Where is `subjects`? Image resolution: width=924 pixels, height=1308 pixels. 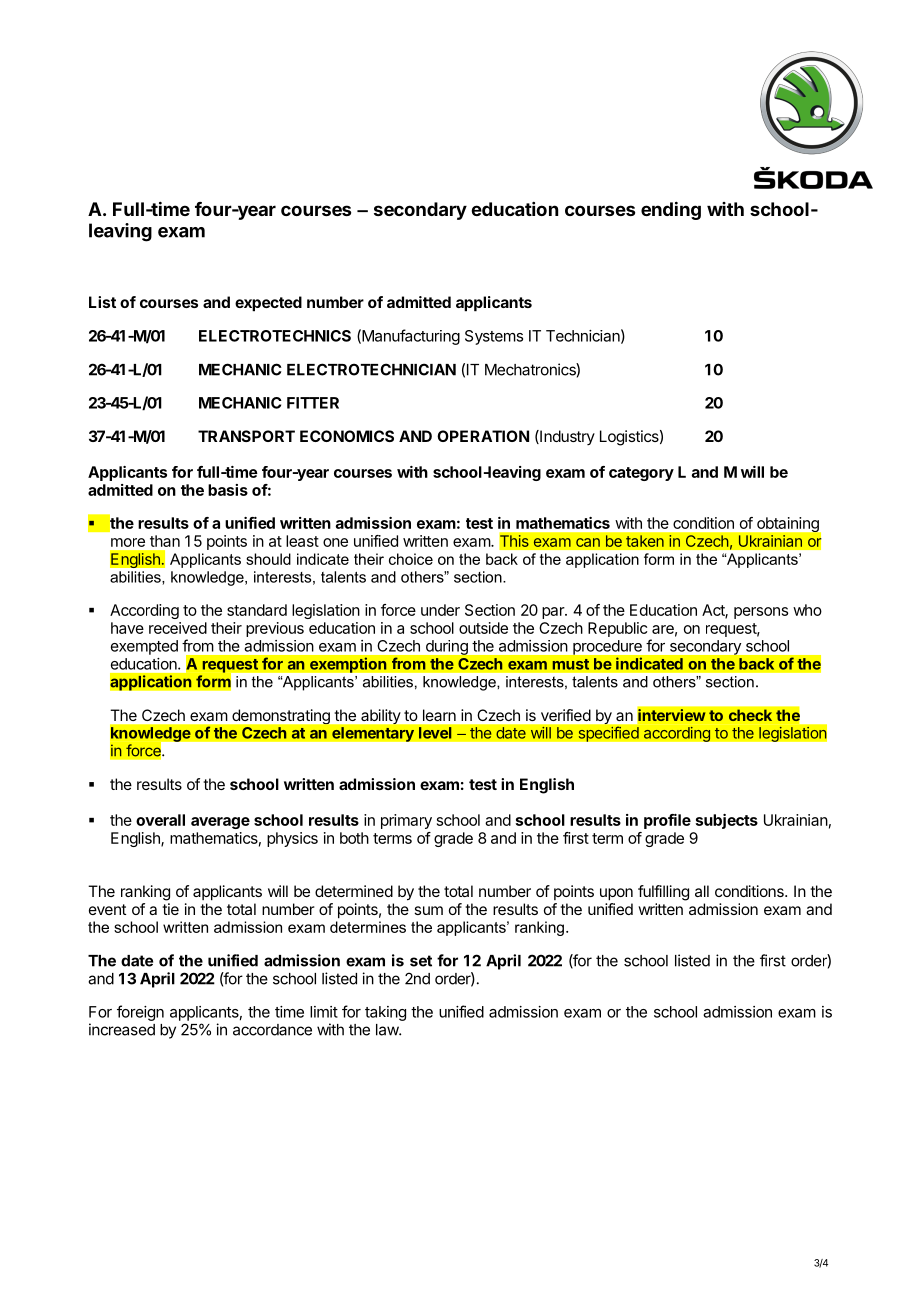 subjects is located at coordinates (727, 821).
